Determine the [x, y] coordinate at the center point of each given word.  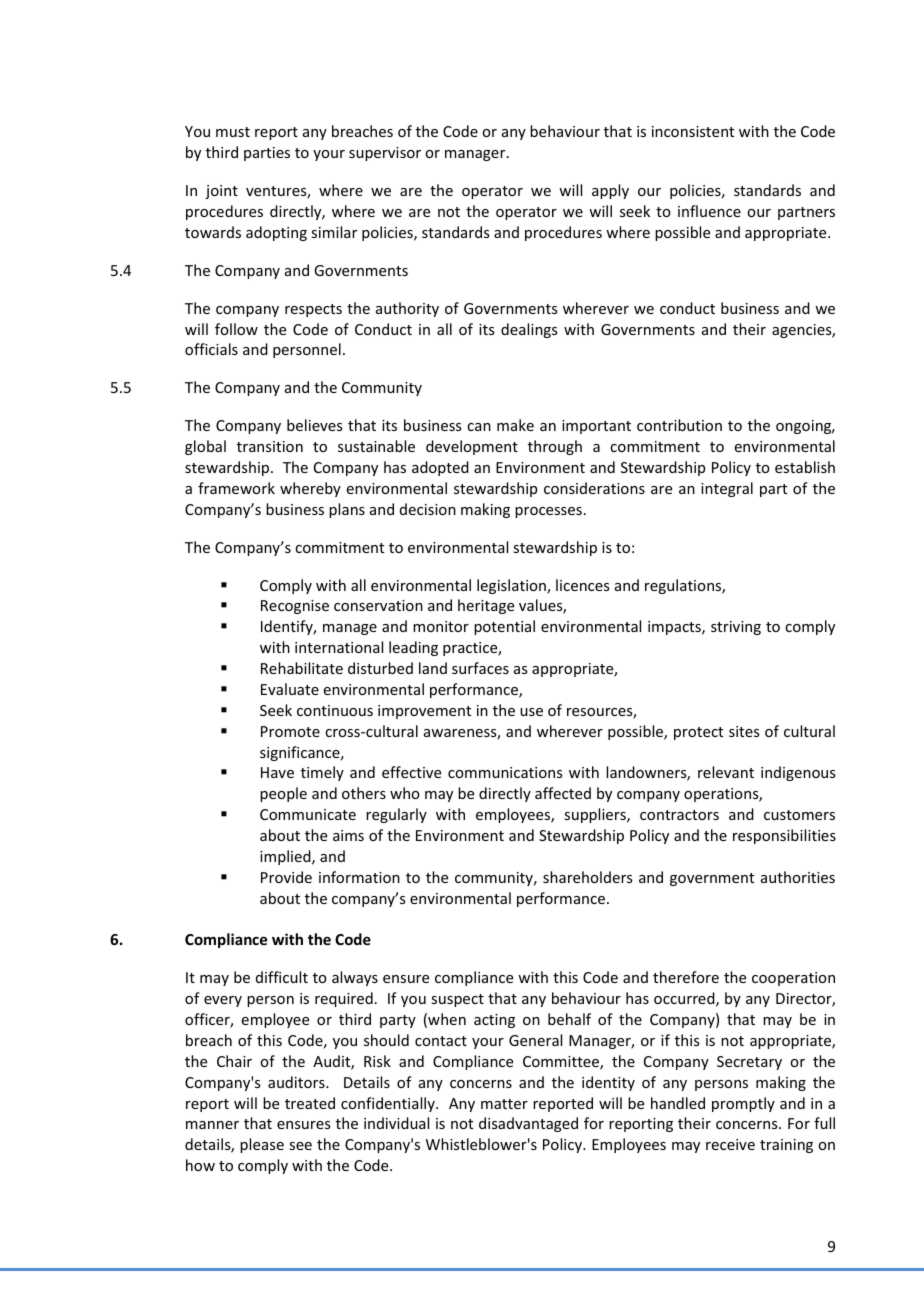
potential [504, 627]
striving [736, 628]
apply [610, 191]
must [233, 132]
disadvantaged [528, 1124]
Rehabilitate [302, 668]
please [262, 1145]
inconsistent [693, 131]
